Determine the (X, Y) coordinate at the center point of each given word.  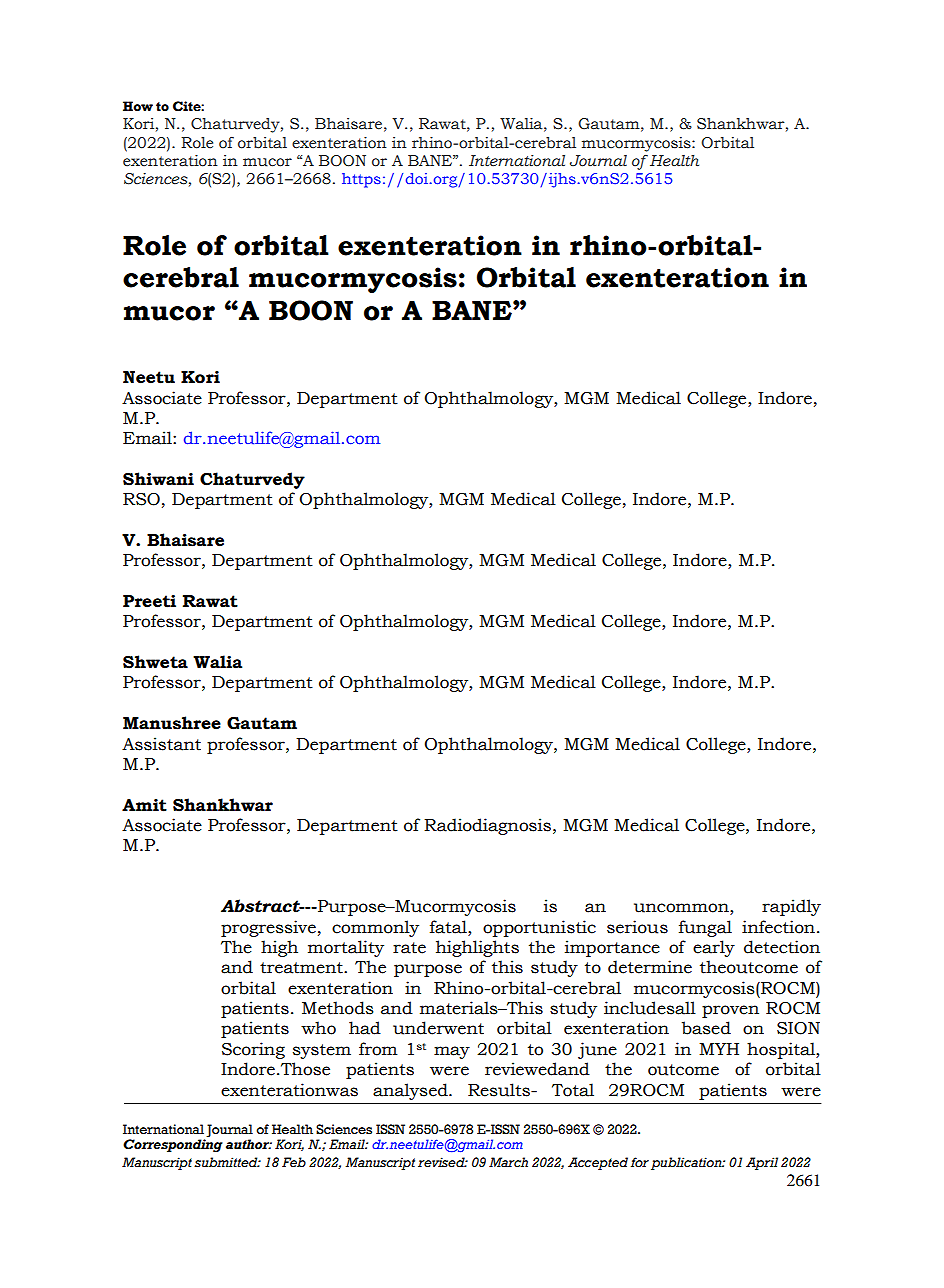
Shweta (155, 662)
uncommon (682, 909)
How (138, 106)
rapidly (791, 907)
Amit (144, 805)
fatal (449, 927)
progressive (268, 928)
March (508, 1162)
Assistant (161, 744)
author (249, 1144)
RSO (141, 499)
